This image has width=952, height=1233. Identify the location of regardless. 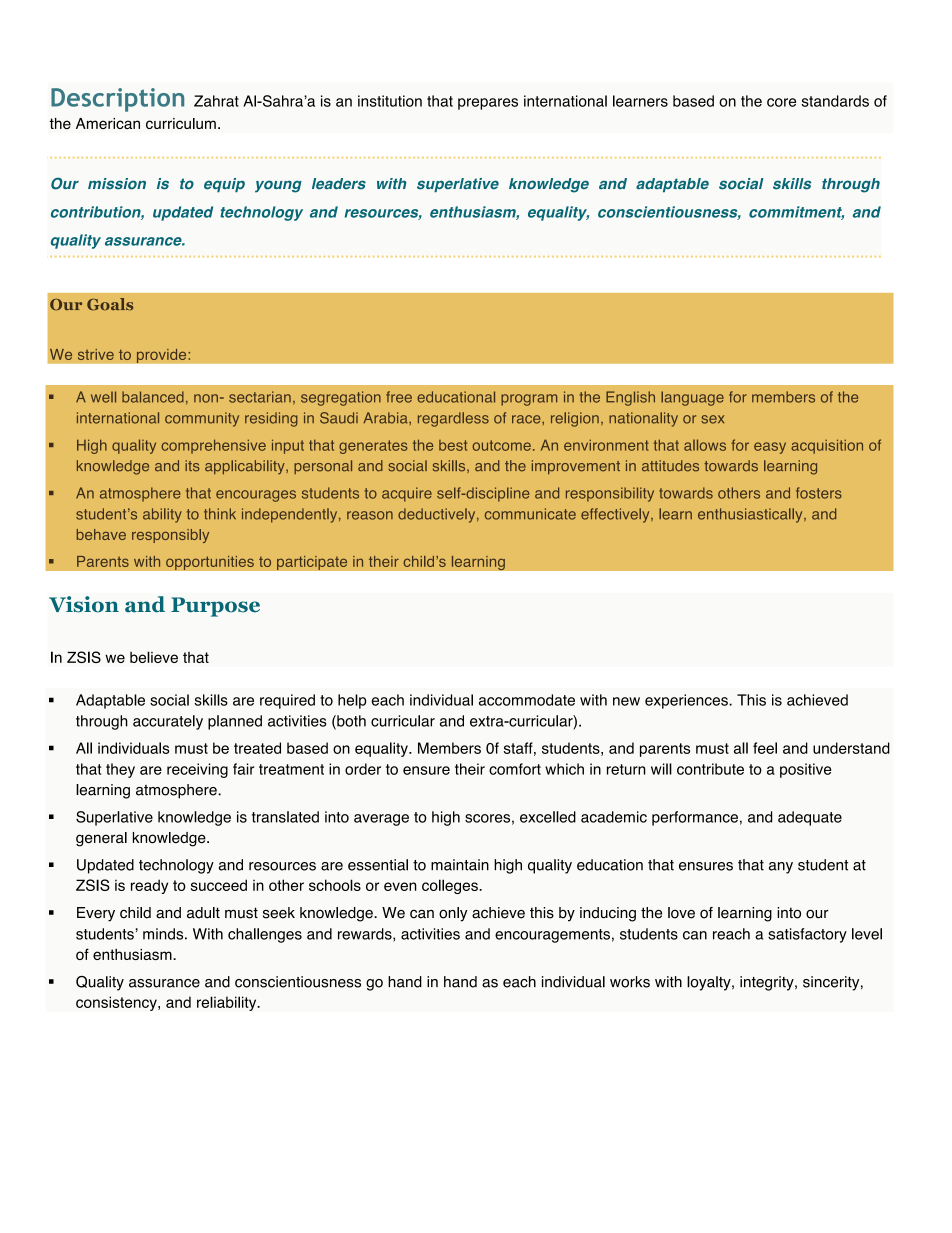
(453, 419).
